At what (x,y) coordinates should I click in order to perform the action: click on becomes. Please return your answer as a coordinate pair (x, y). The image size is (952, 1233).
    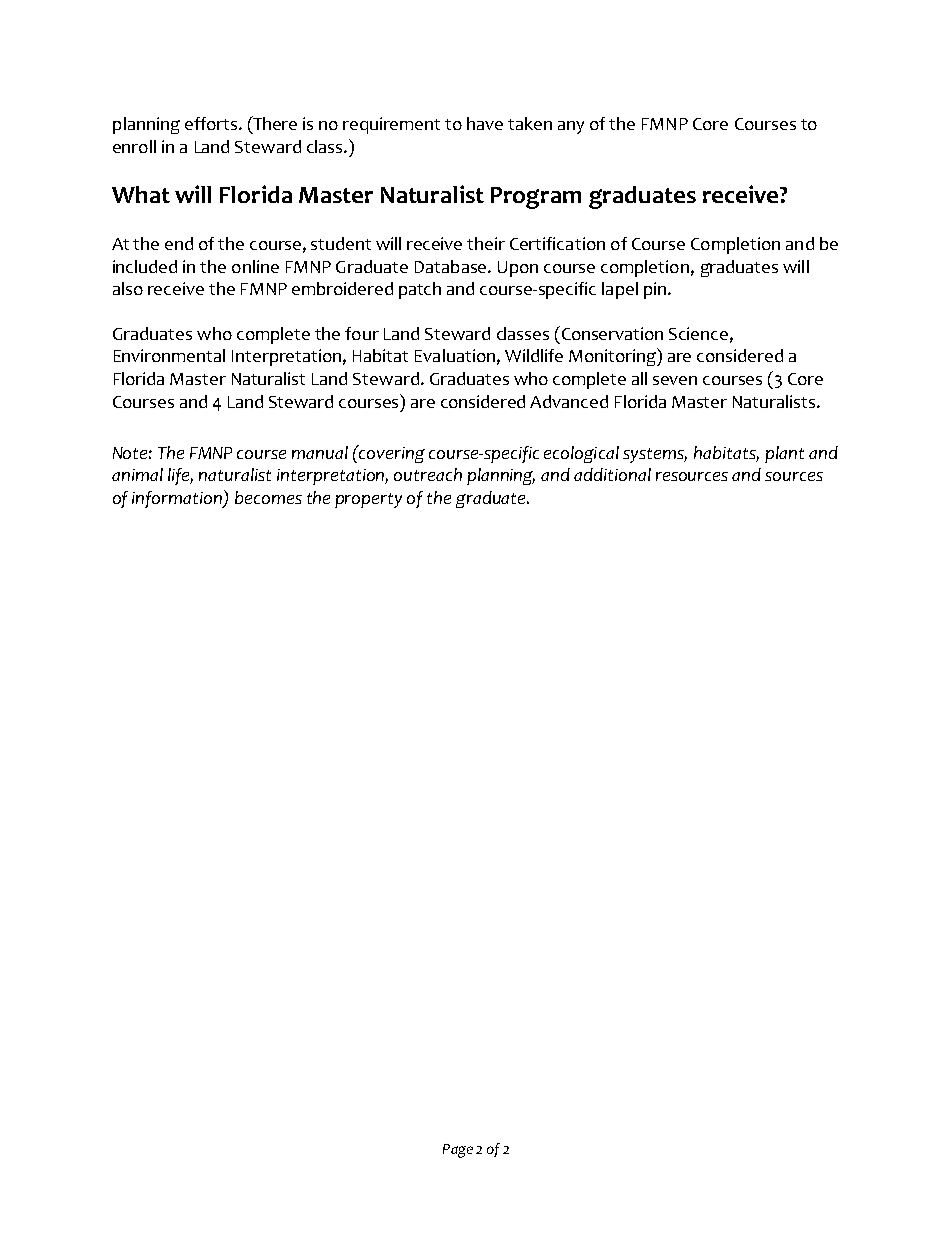
    Looking at the image, I should click on (268, 497).
